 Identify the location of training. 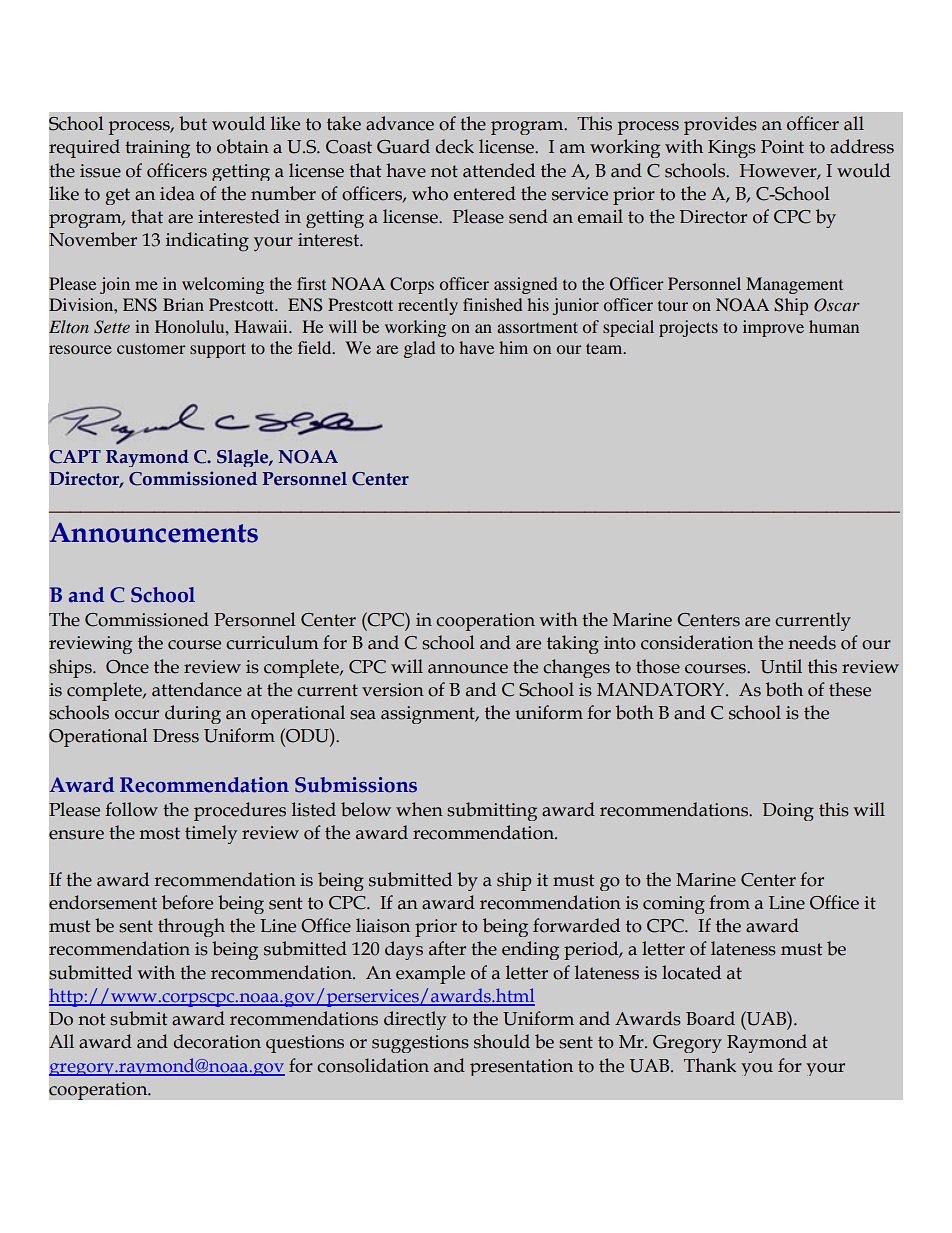
(157, 149).
